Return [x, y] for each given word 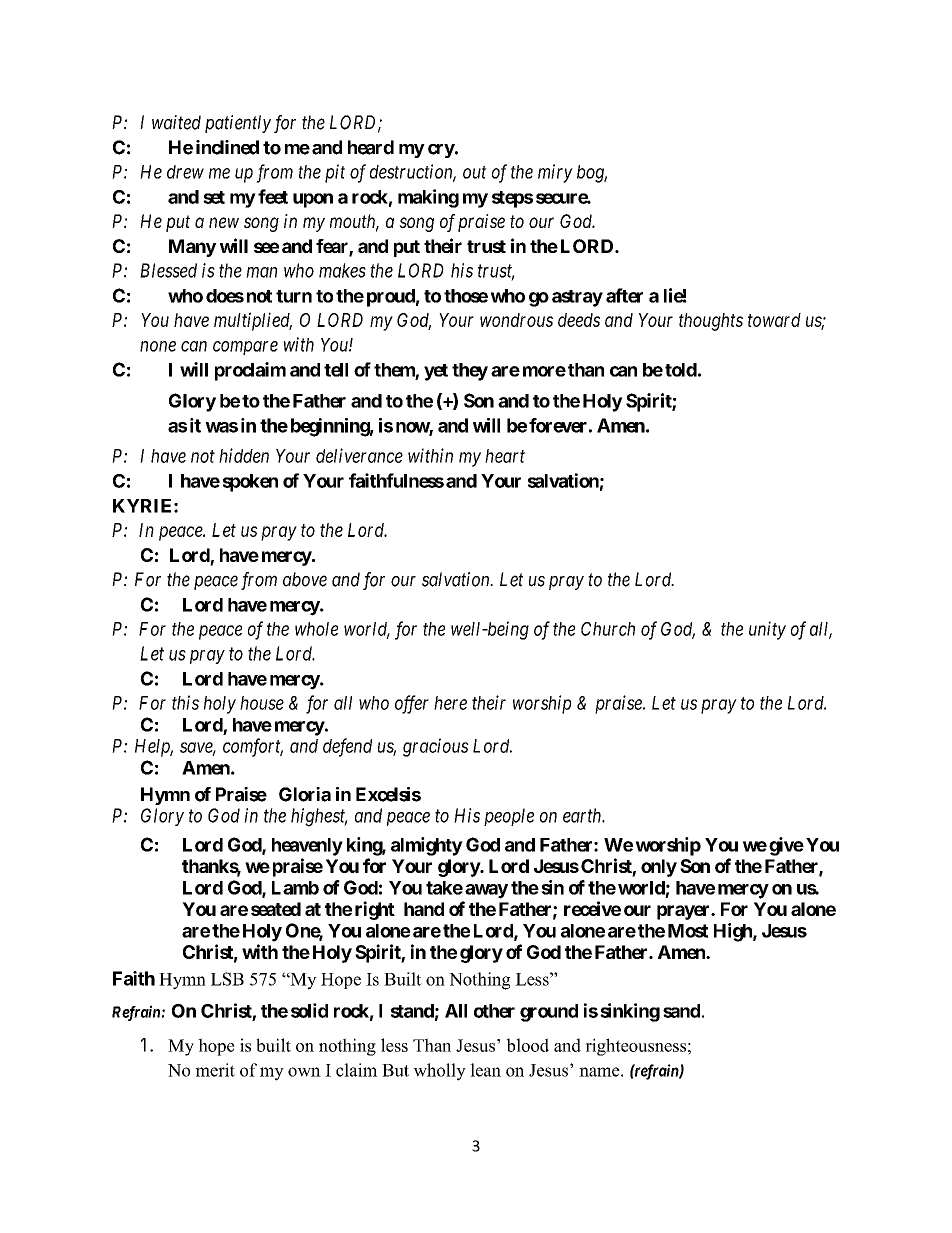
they [470, 372]
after [624, 295]
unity [767, 630]
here [450, 703]
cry [441, 151]
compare [245, 348]
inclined [227, 147]
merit [215, 1070]
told [681, 370]
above [305, 579]
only [659, 868]
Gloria [305, 794]
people [509, 817]
